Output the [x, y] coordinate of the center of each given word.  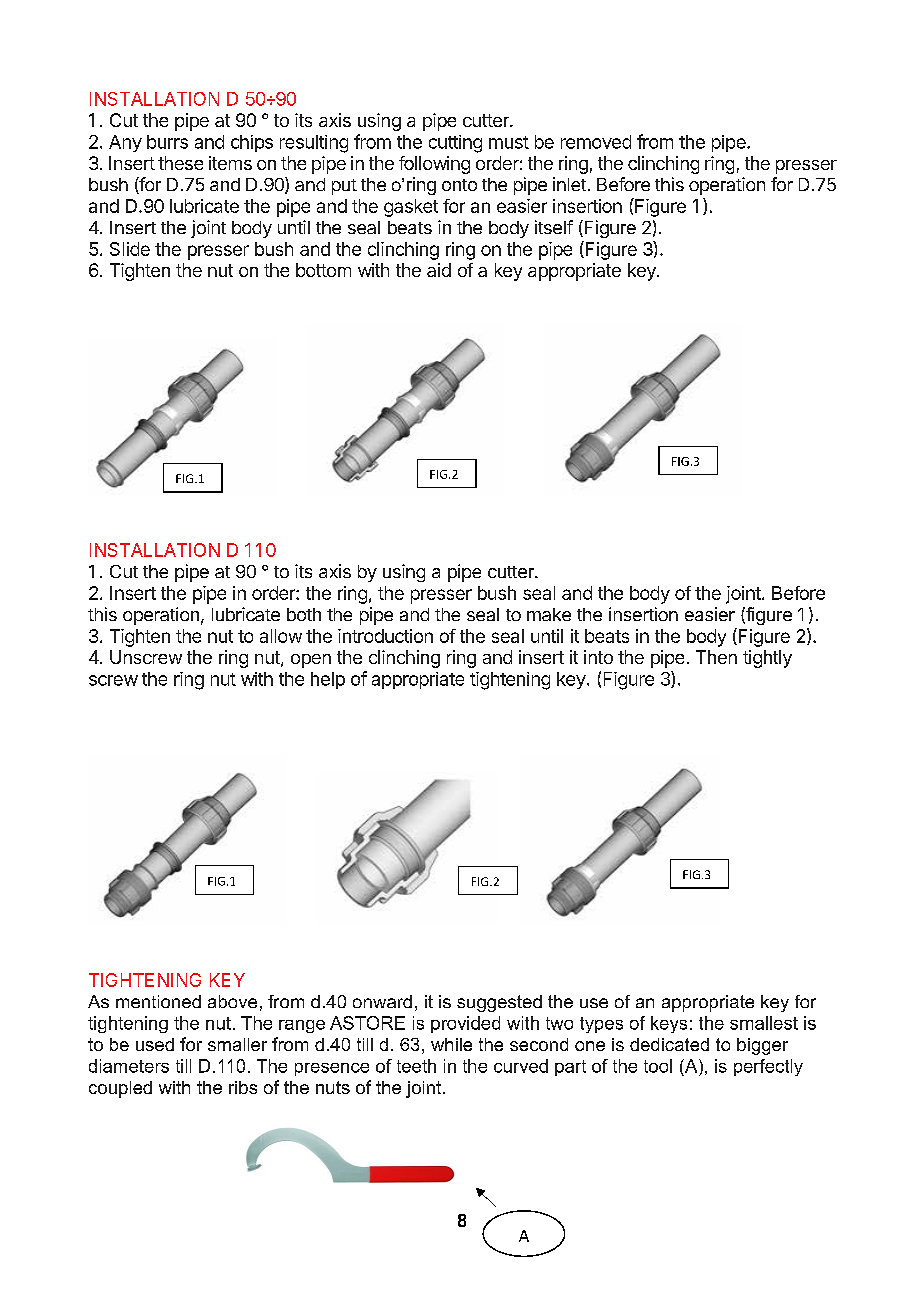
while [451, 1044]
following [434, 165]
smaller [237, 1044]
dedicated [669, 1044]
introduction [385, 636]
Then [716, 657]
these [180, 163]
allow [281, 636]
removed [596, 142]
